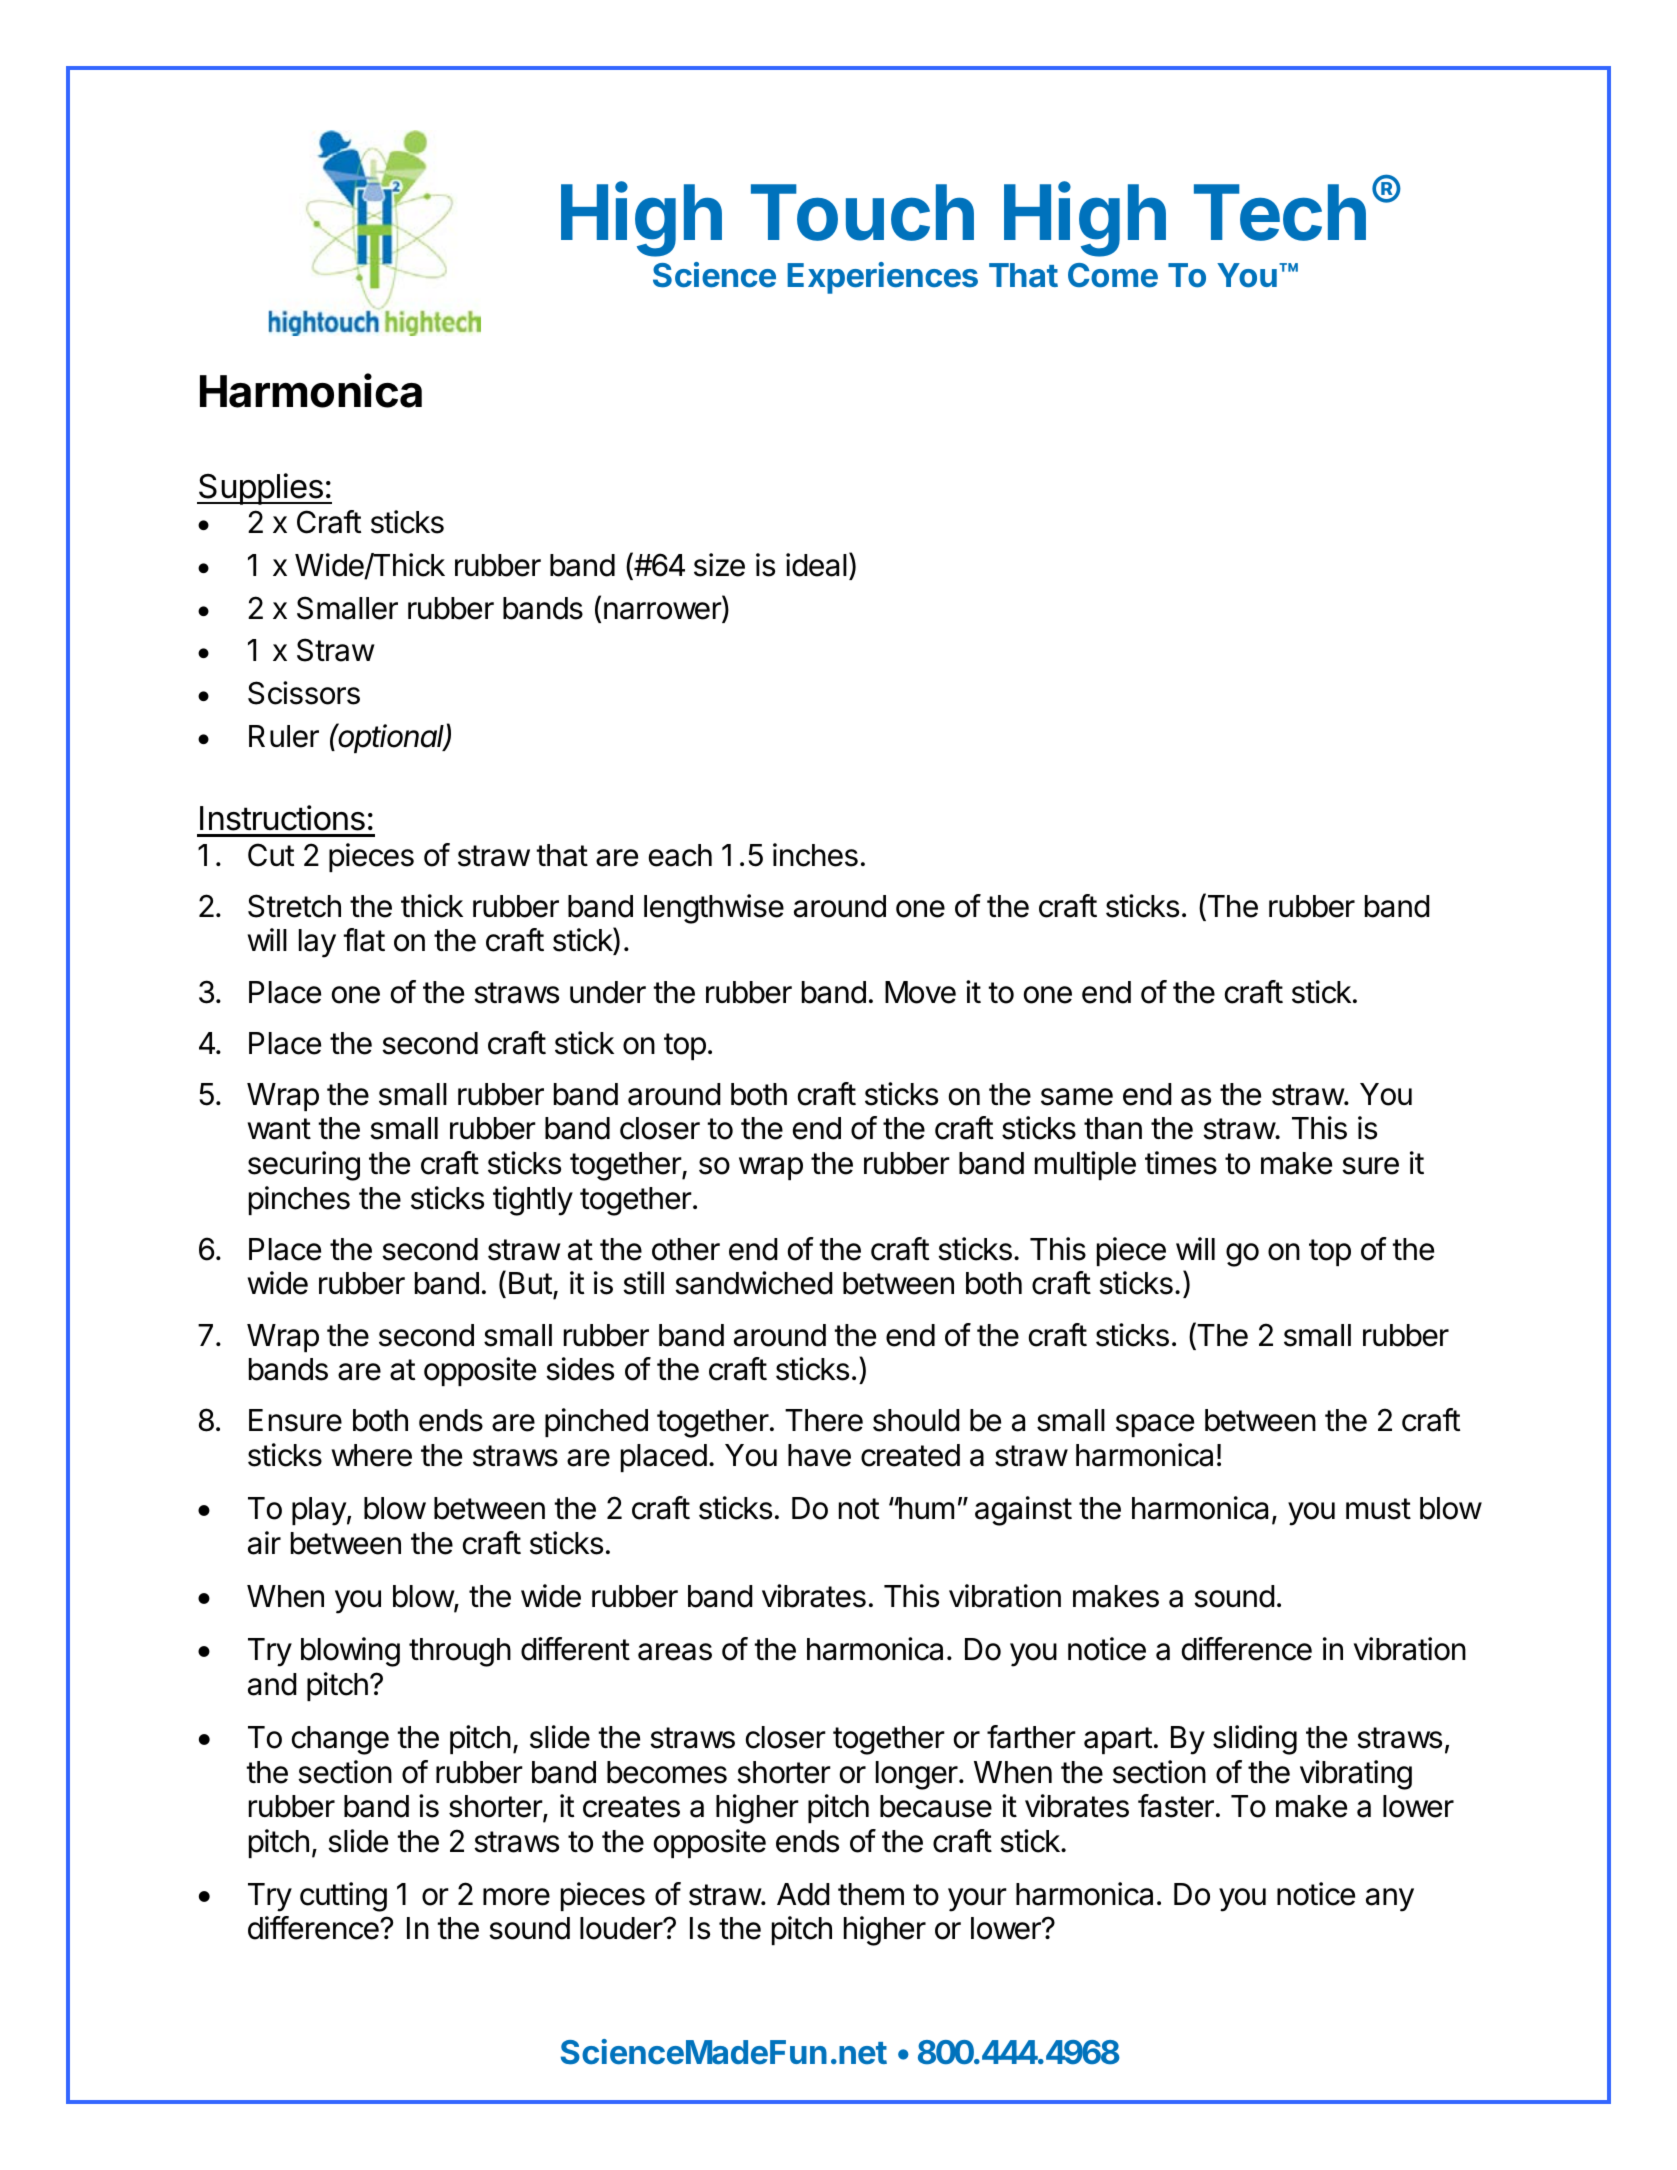  I want to click on want, so click(279, 1129).
